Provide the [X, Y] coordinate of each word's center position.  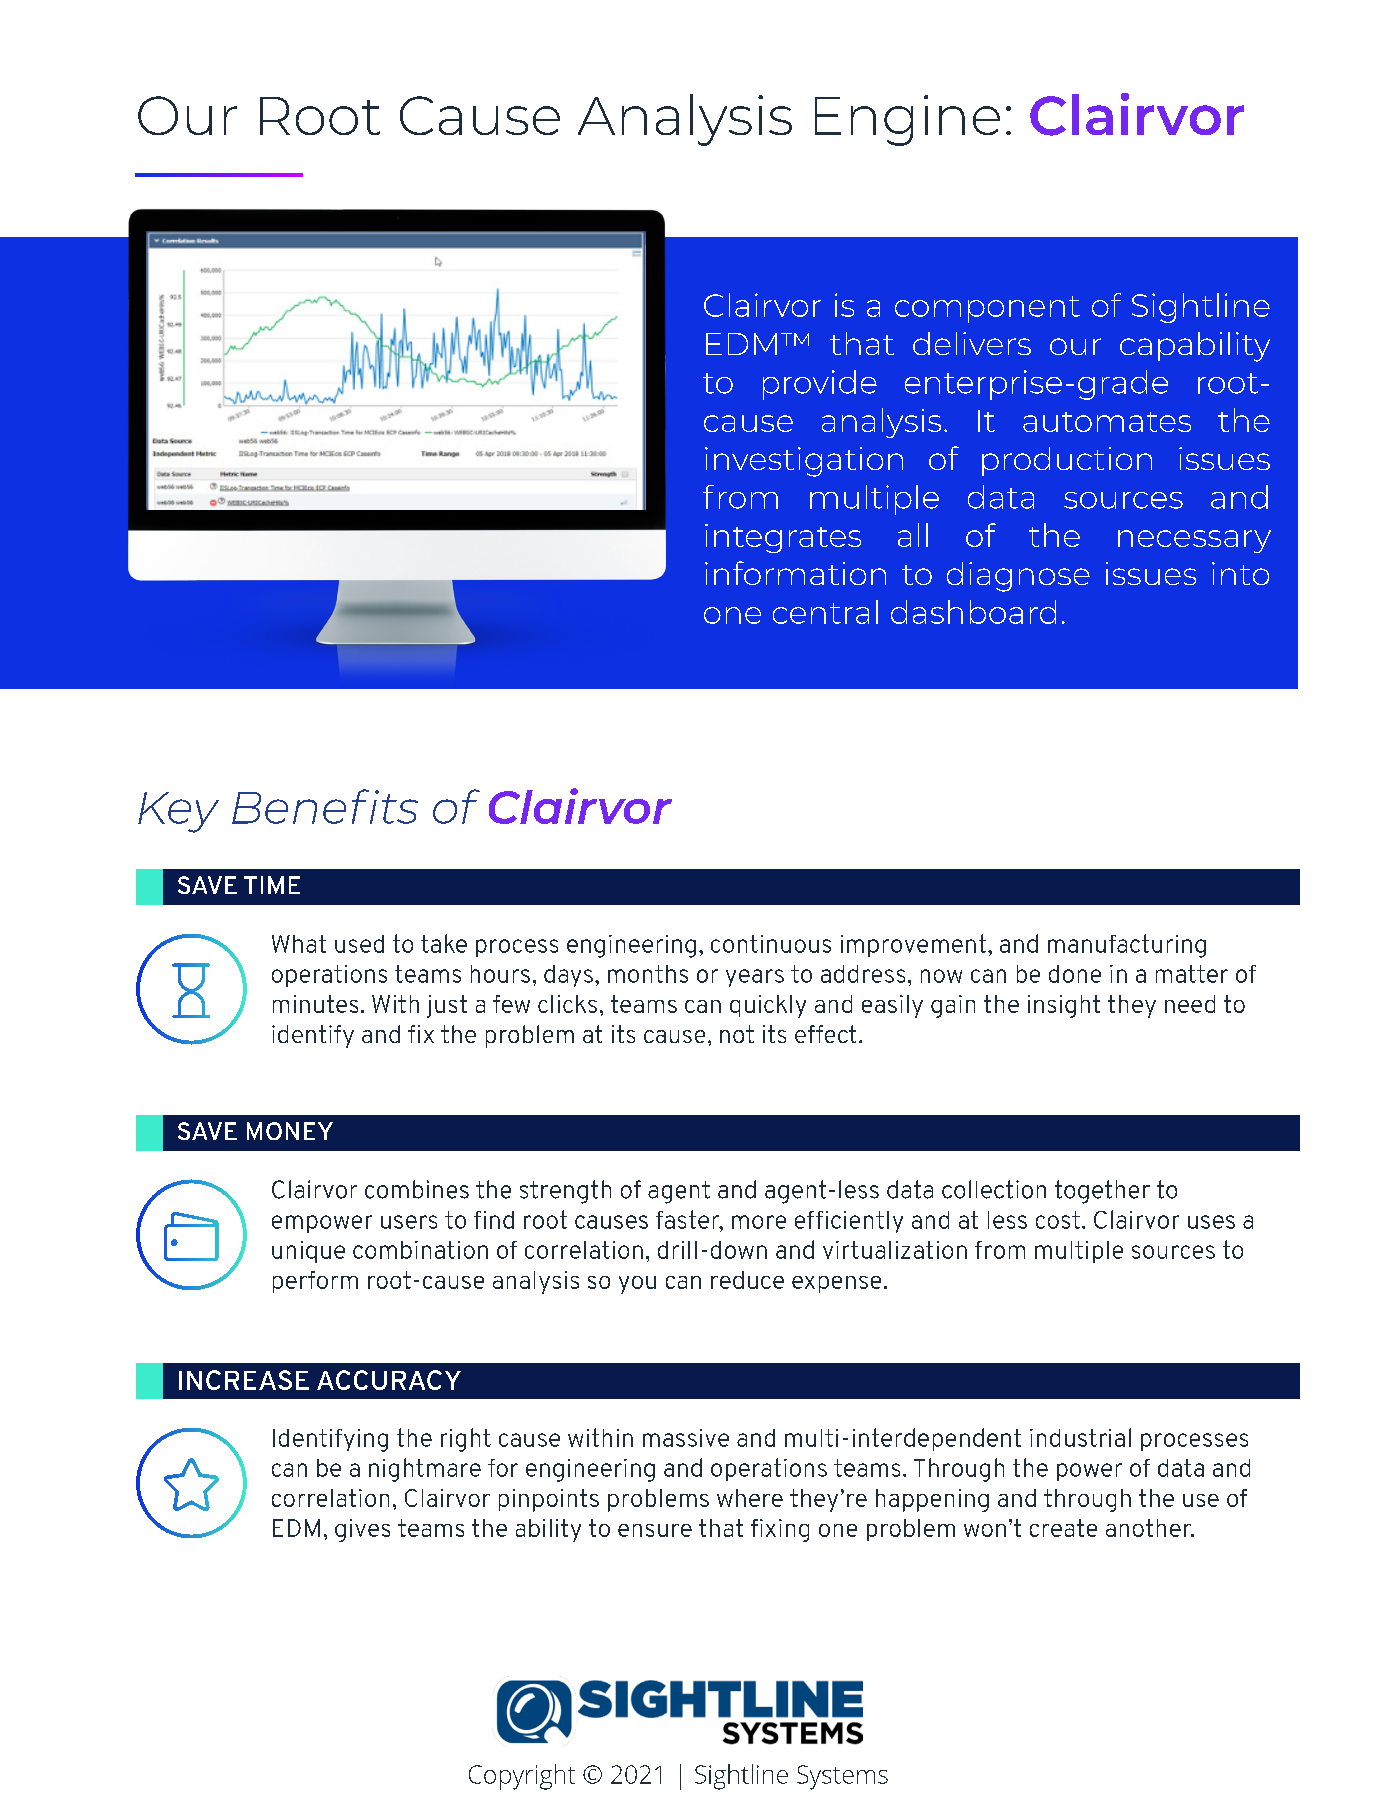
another [1149, 1528]
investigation [804, 462]
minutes [315, 1004]
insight [1064, 1006]
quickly [768, 1006]
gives [362, 1530]
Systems [842, 1777]
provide [820, 385]
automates [1107, 422]
